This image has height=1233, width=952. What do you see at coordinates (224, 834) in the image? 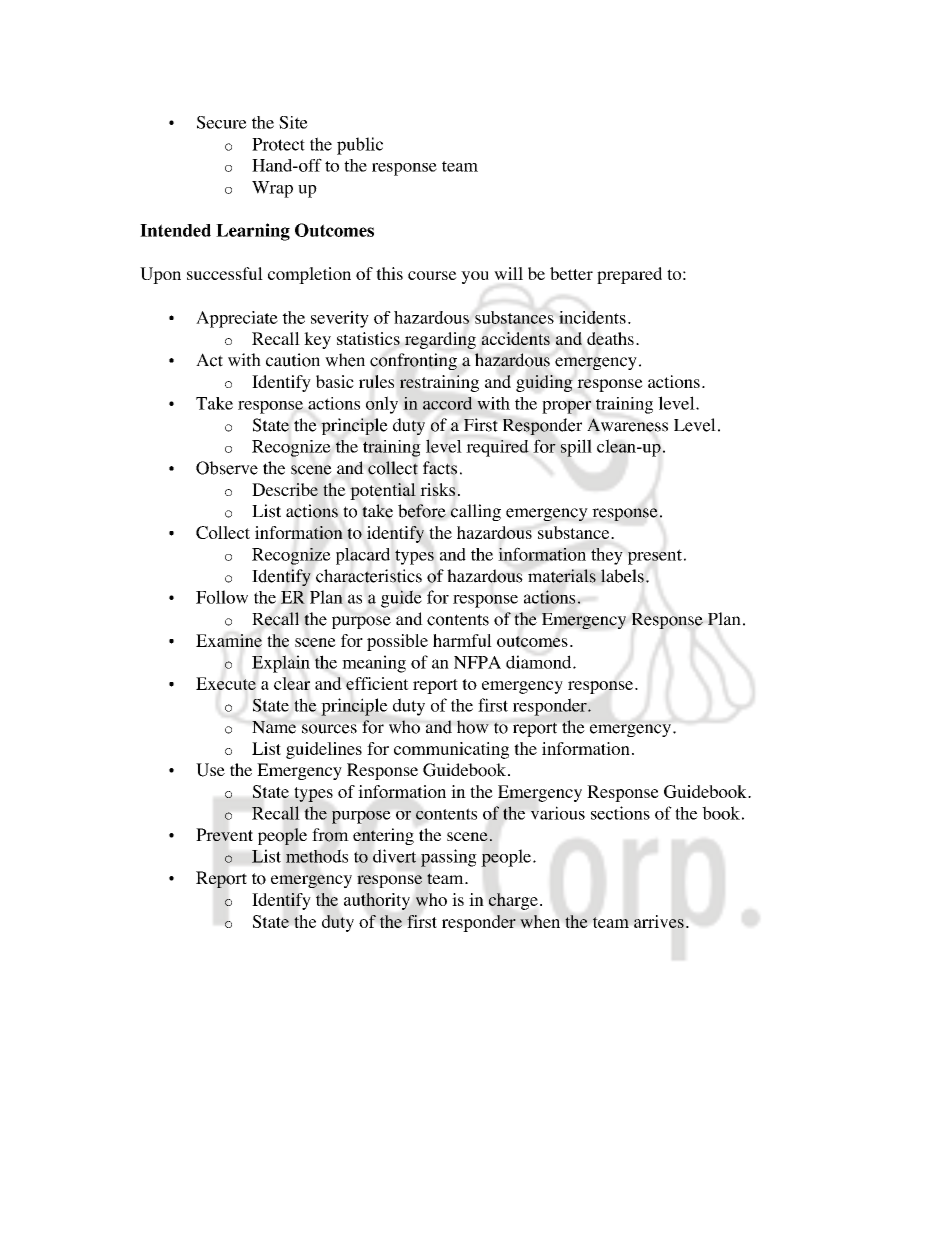
I see `Prevent` at bounding box center [224, 834].
